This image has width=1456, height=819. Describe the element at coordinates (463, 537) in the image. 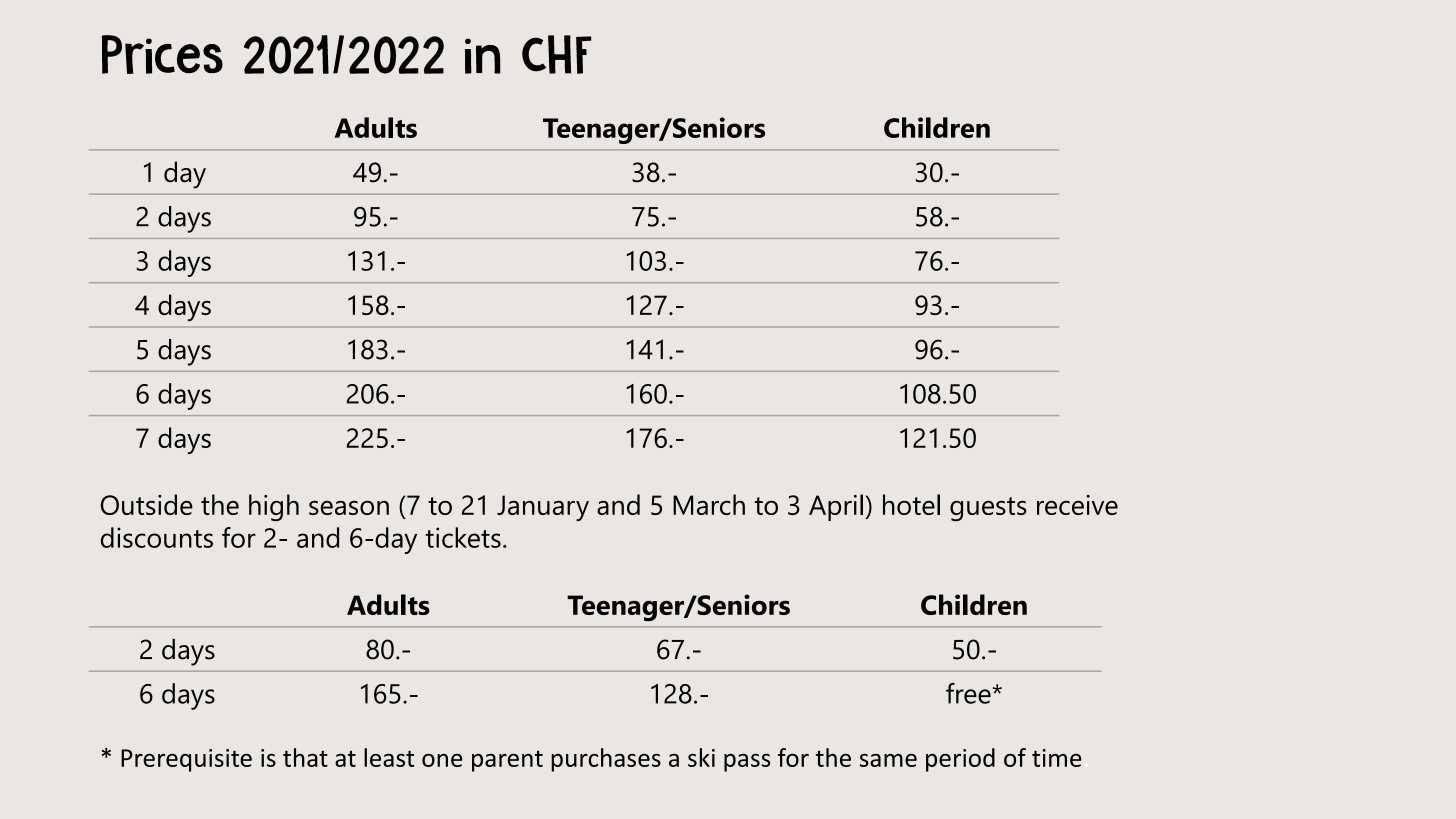

I see `tickets` at that location.
